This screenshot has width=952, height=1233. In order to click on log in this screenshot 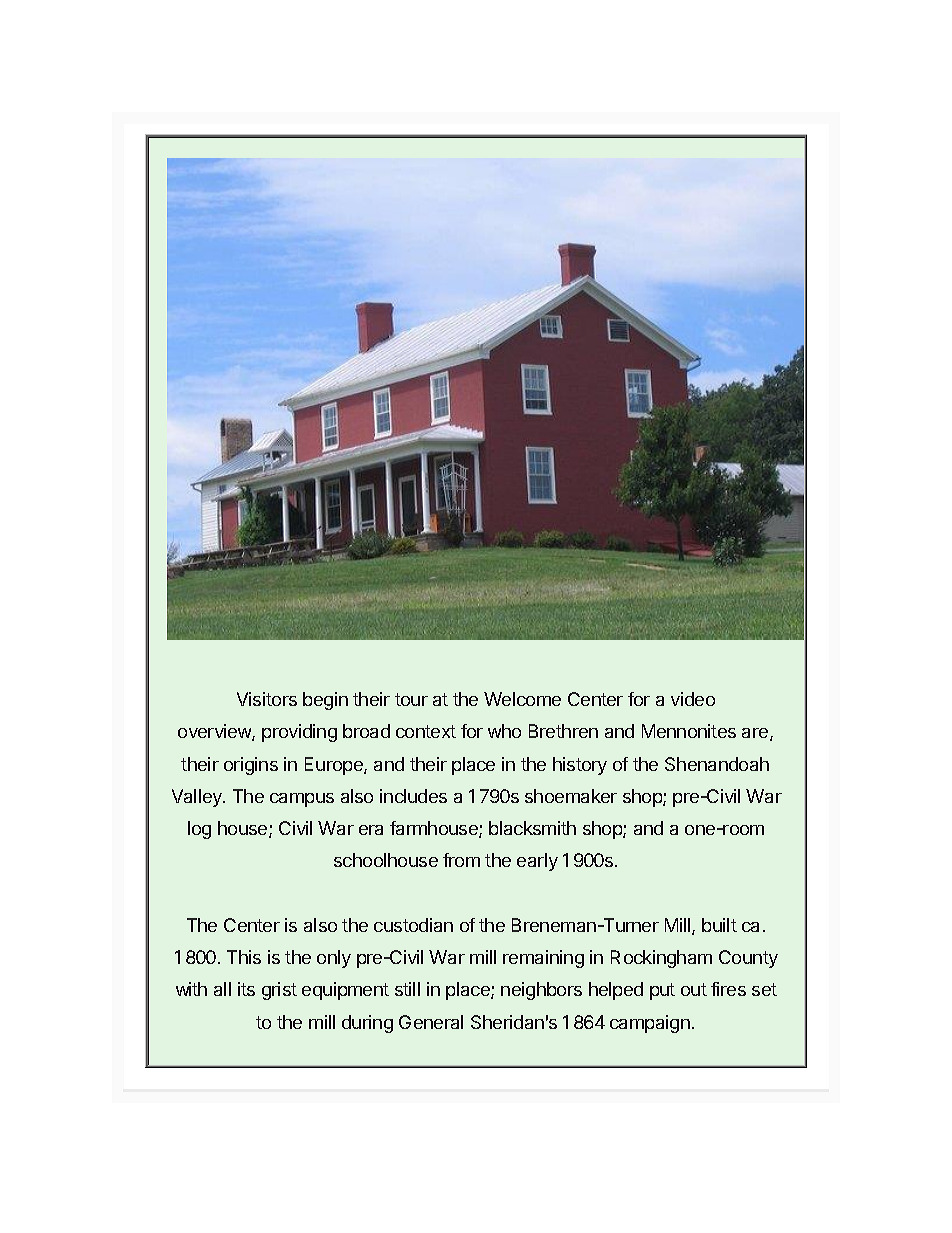, I will do `click(199, 830)`.
